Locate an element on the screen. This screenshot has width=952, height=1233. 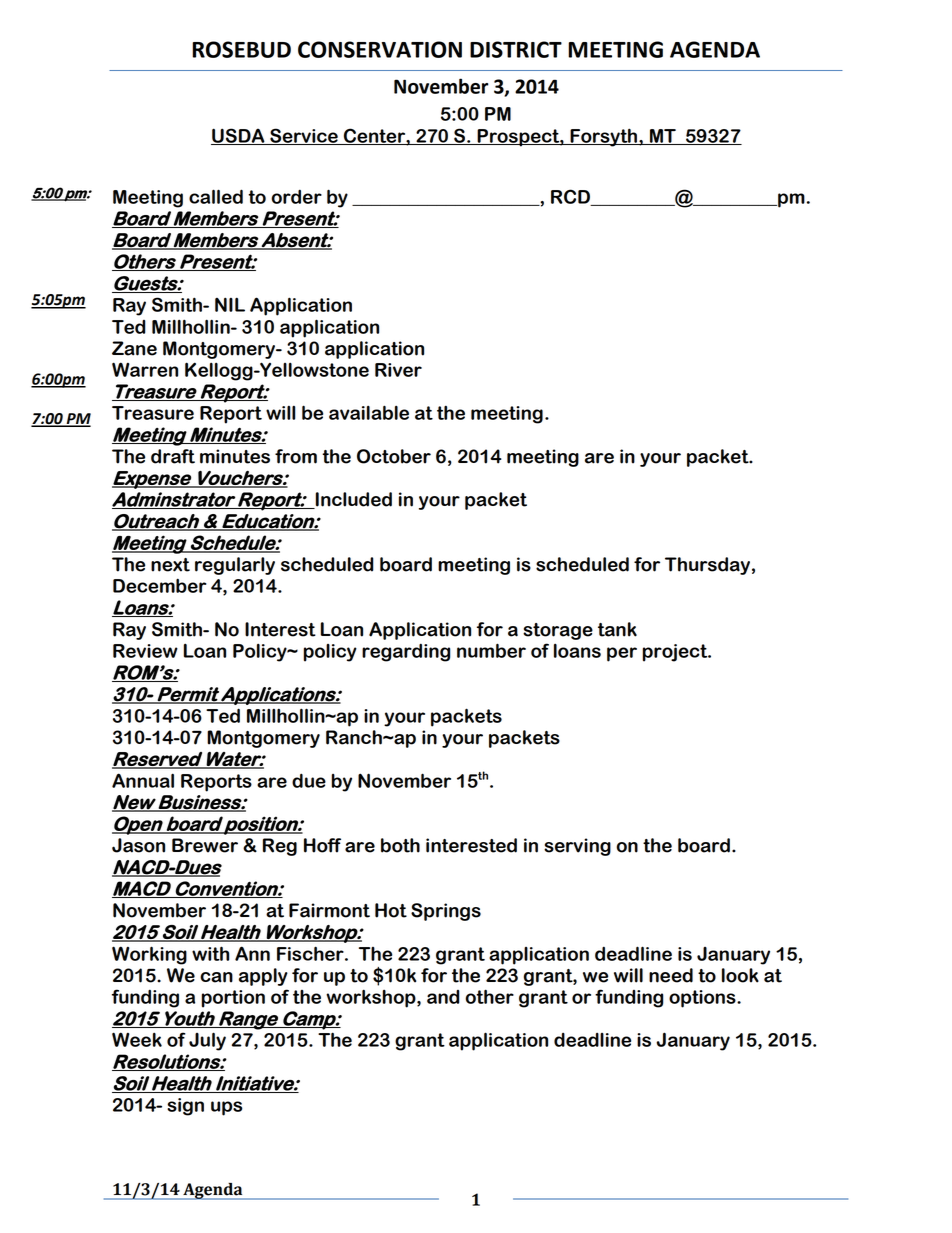
Thursday is located at coordinates (707, 566).
